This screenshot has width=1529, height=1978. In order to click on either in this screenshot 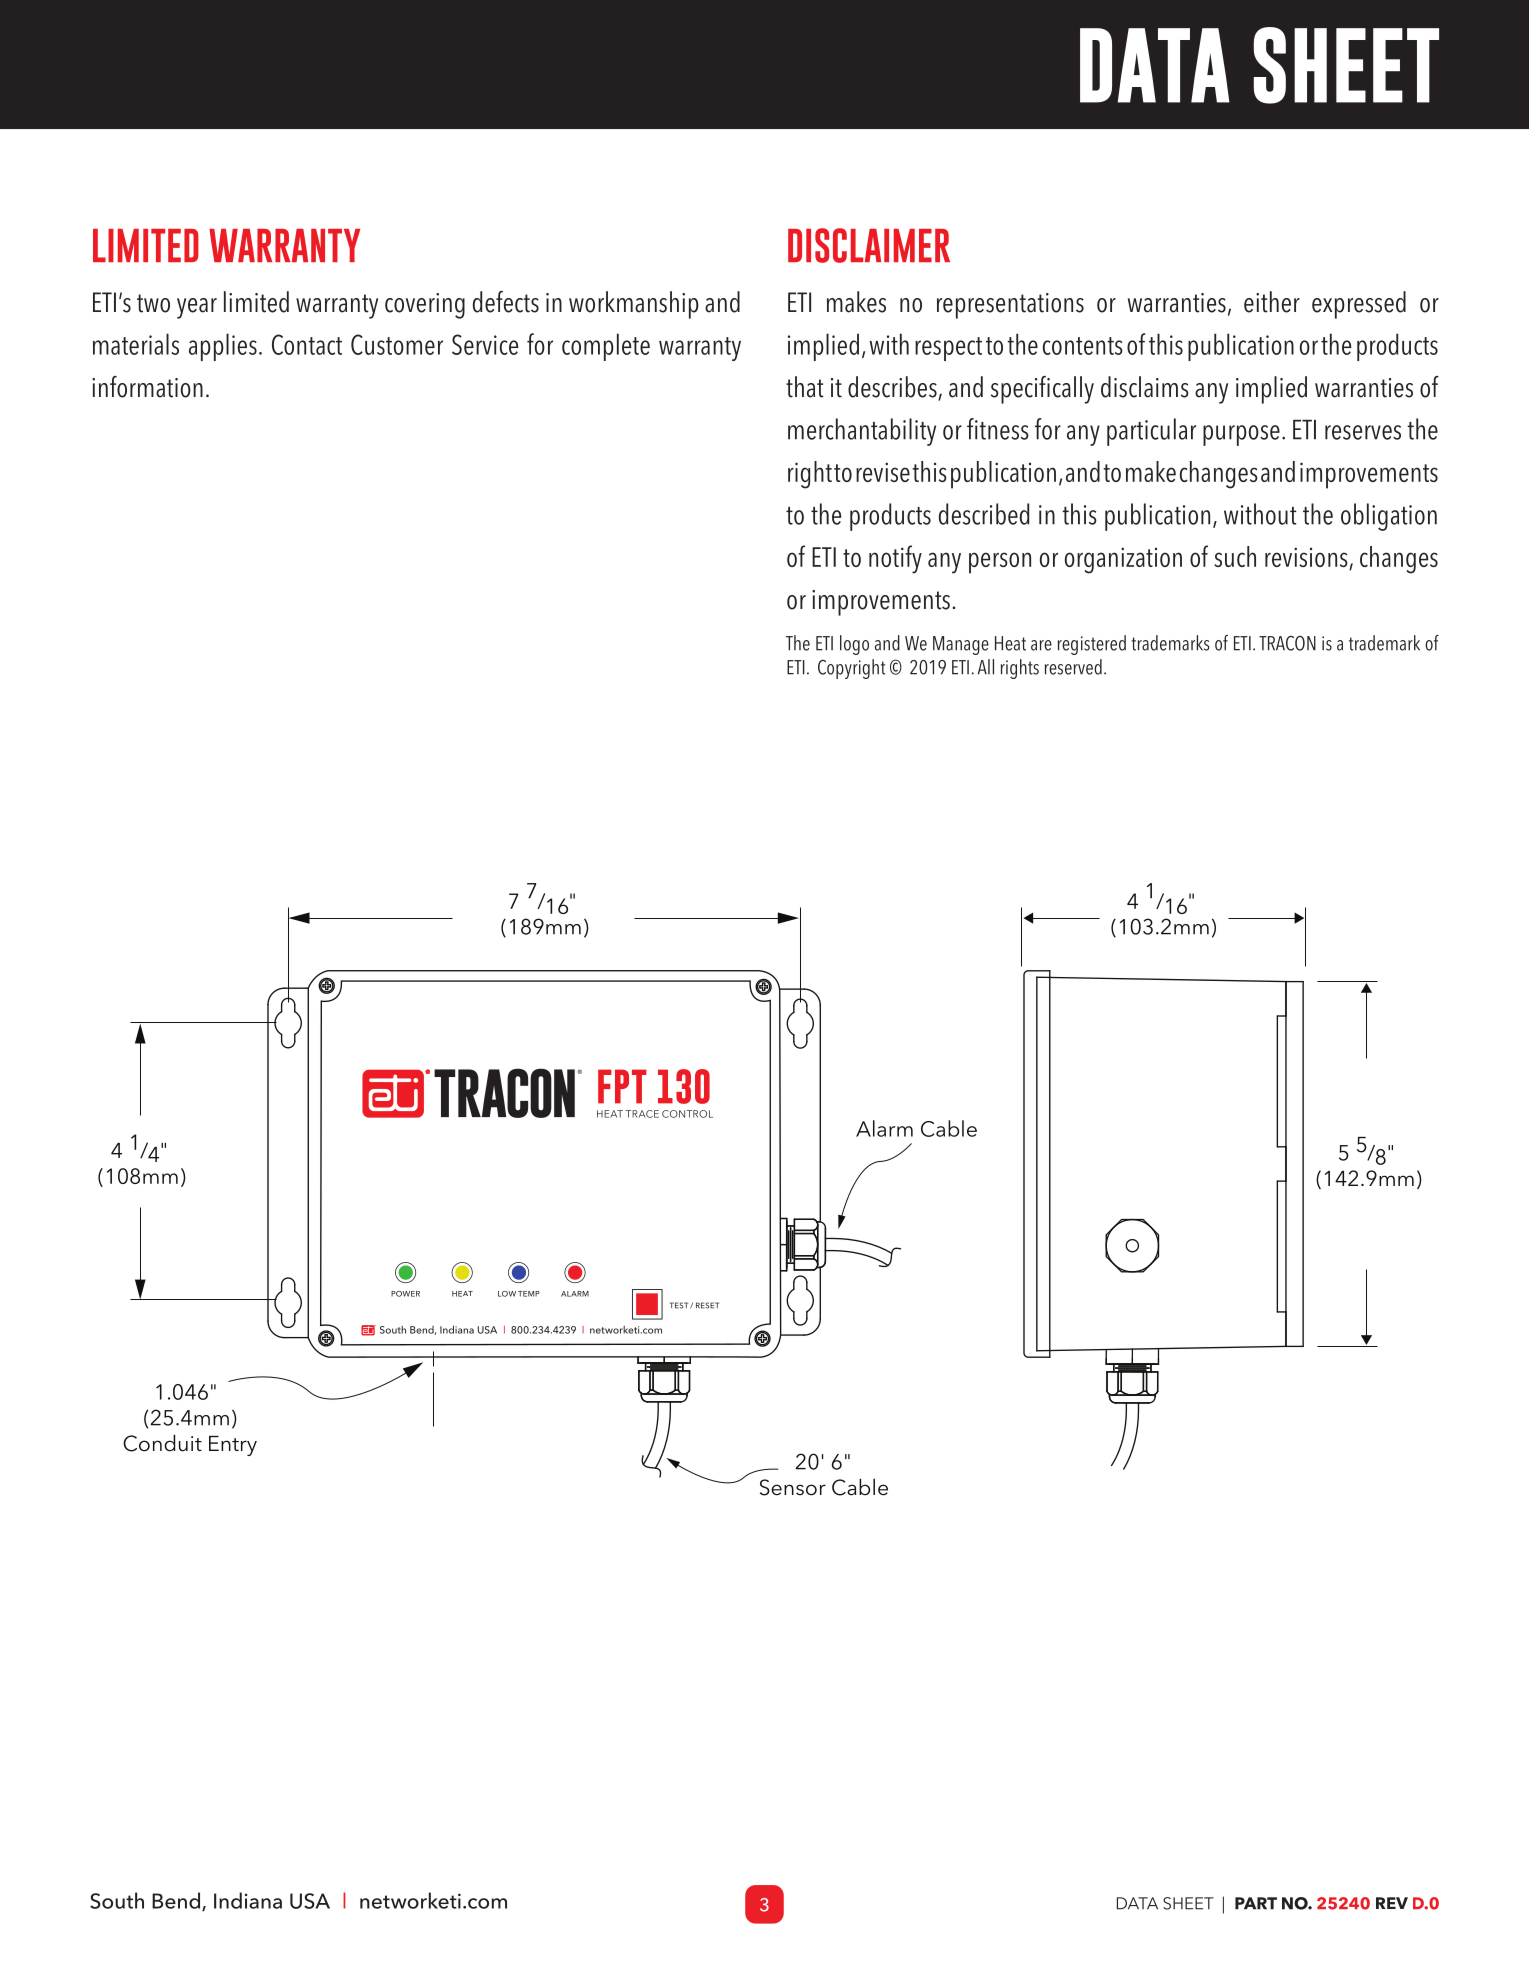, I will do `click(1272, 302)`.
